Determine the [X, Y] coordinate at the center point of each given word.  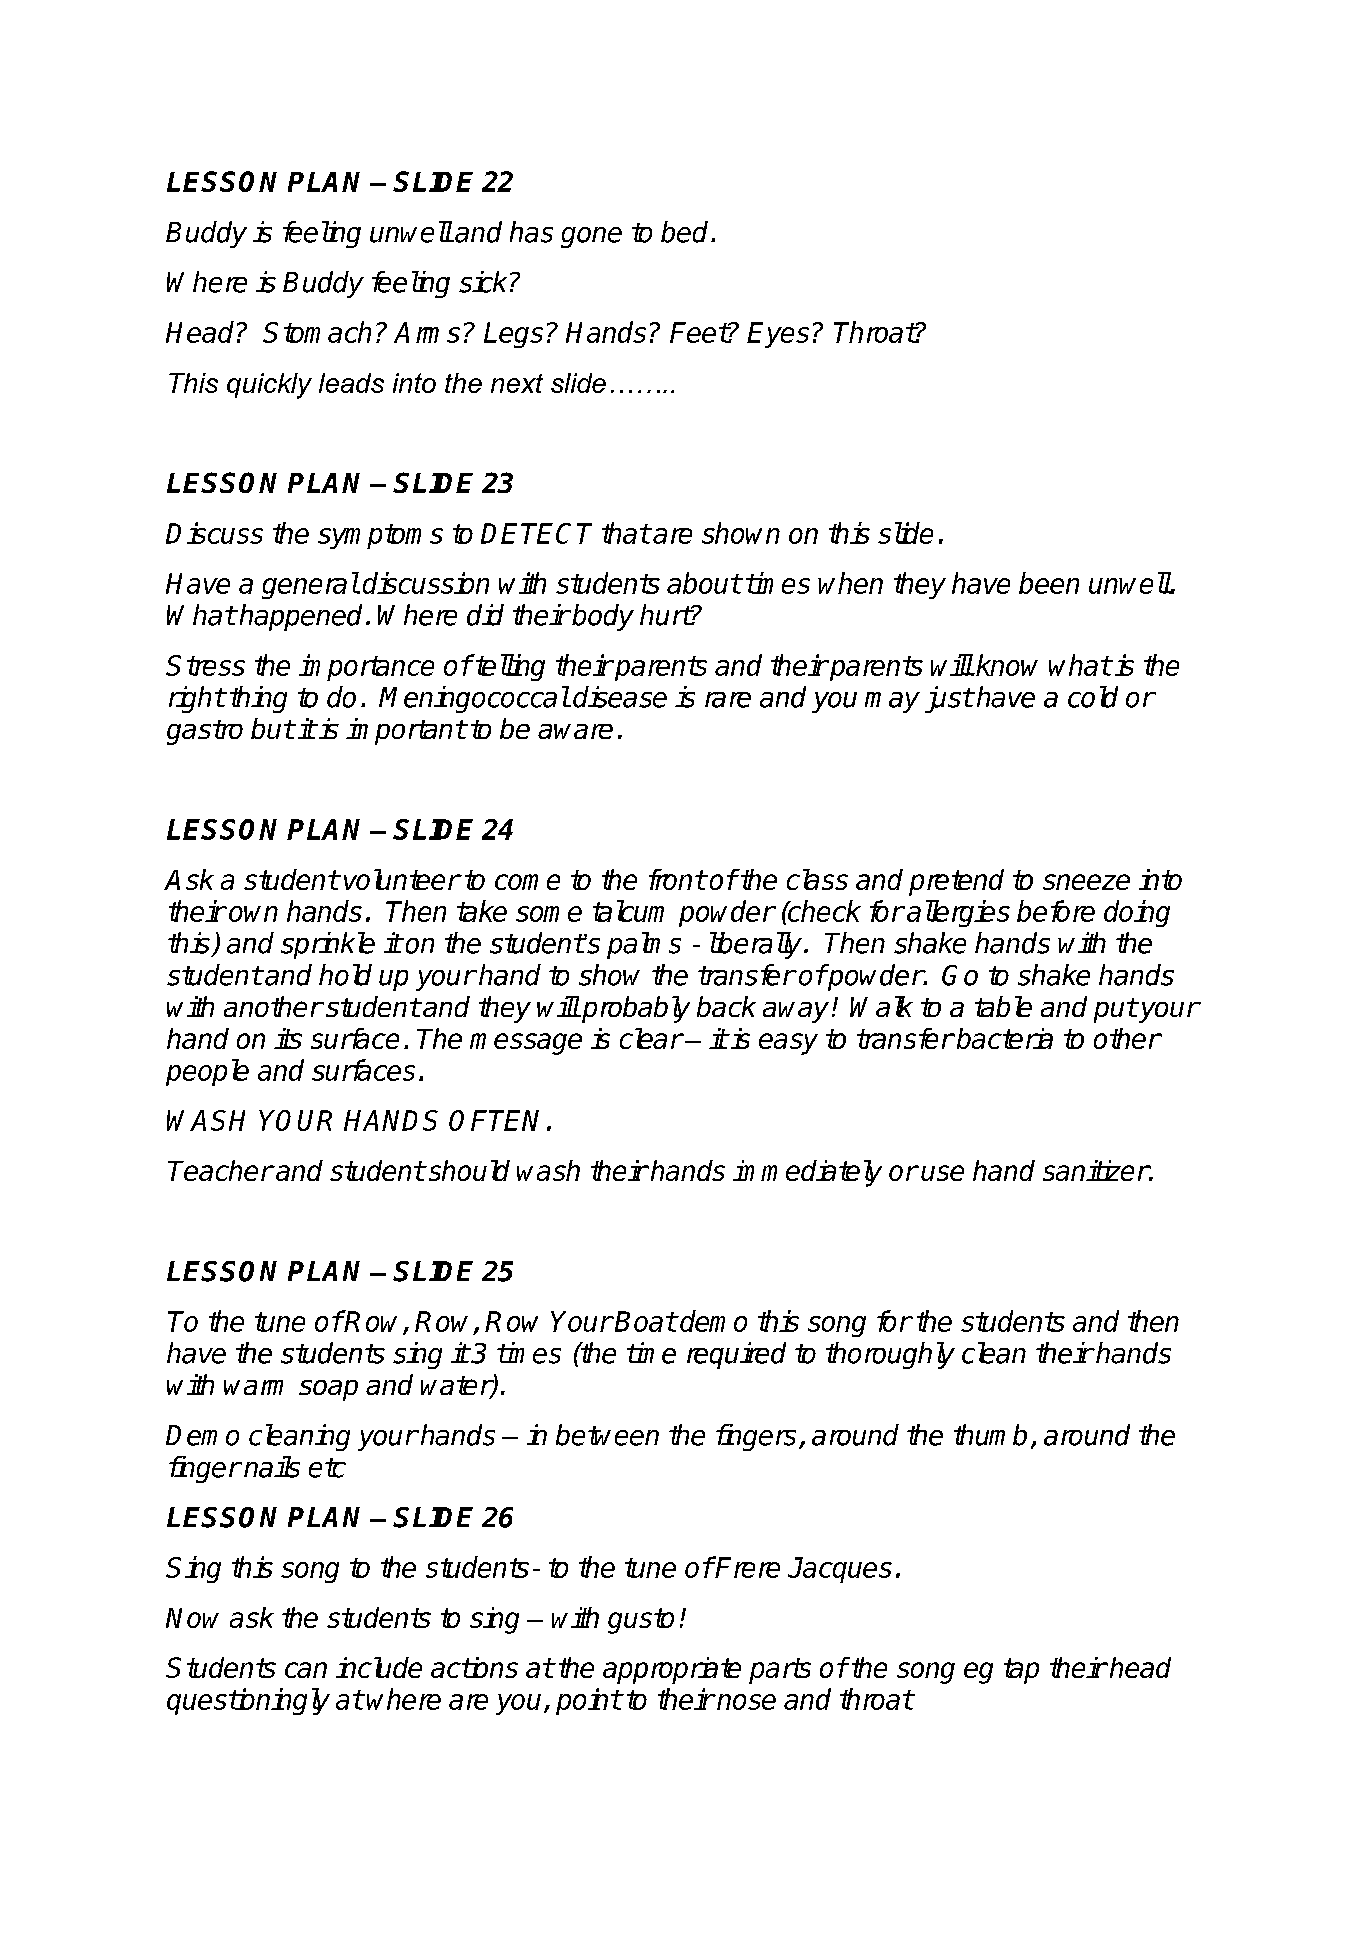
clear [651, 1038]
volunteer [402, 879]
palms [644, 945]
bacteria [1005, 1038]
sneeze [1086, 882]
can [306, 1670]
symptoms [380, 536]
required [736, 1355]
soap [328, 1390]
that [626, 533]
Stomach [317, 332]
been [1049, 583]
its [288, 1038]
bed [684, 232]
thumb [990, 1435]
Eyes [778, 335]
